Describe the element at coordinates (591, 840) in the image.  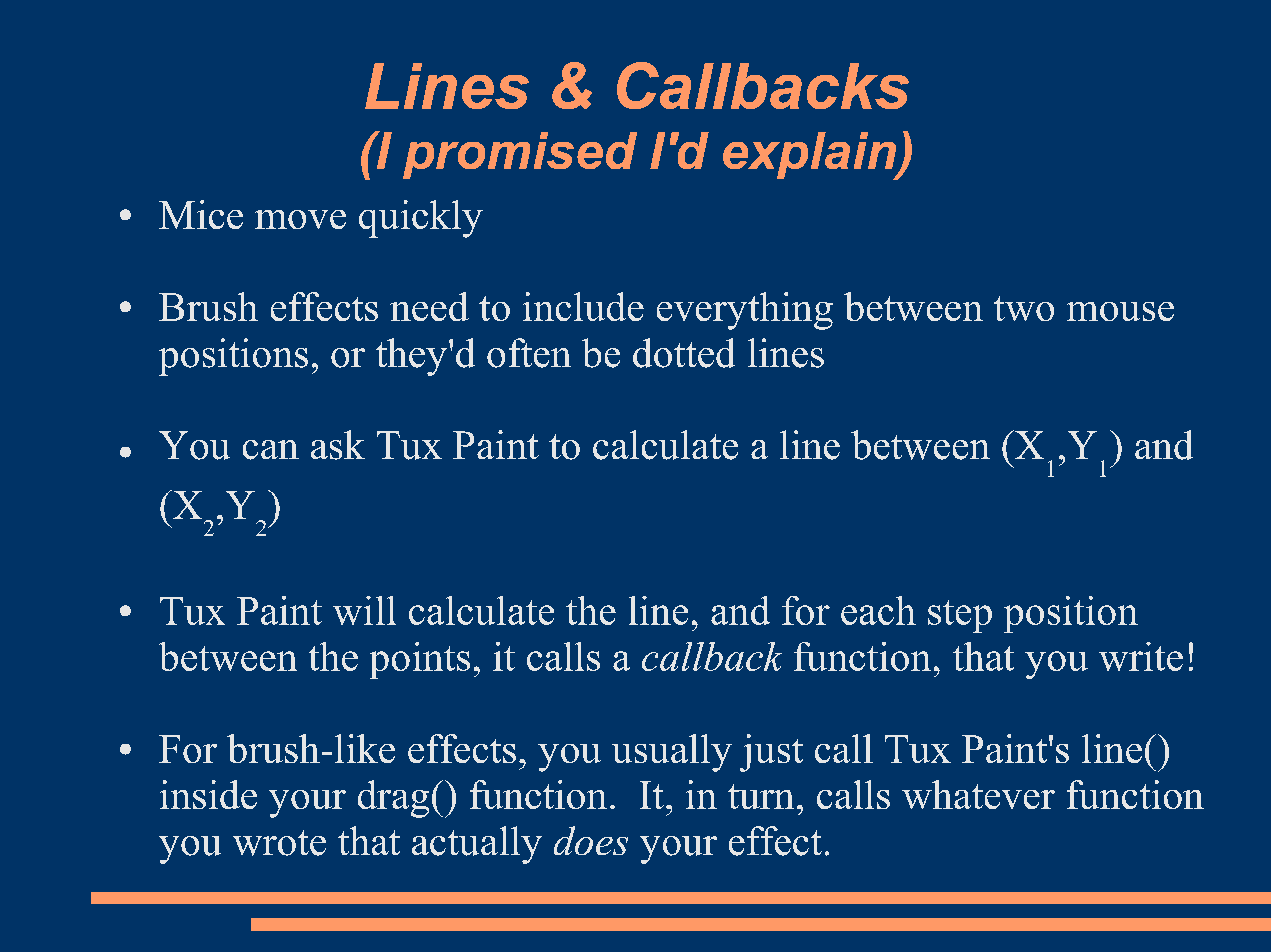
I see `does` at that location.
